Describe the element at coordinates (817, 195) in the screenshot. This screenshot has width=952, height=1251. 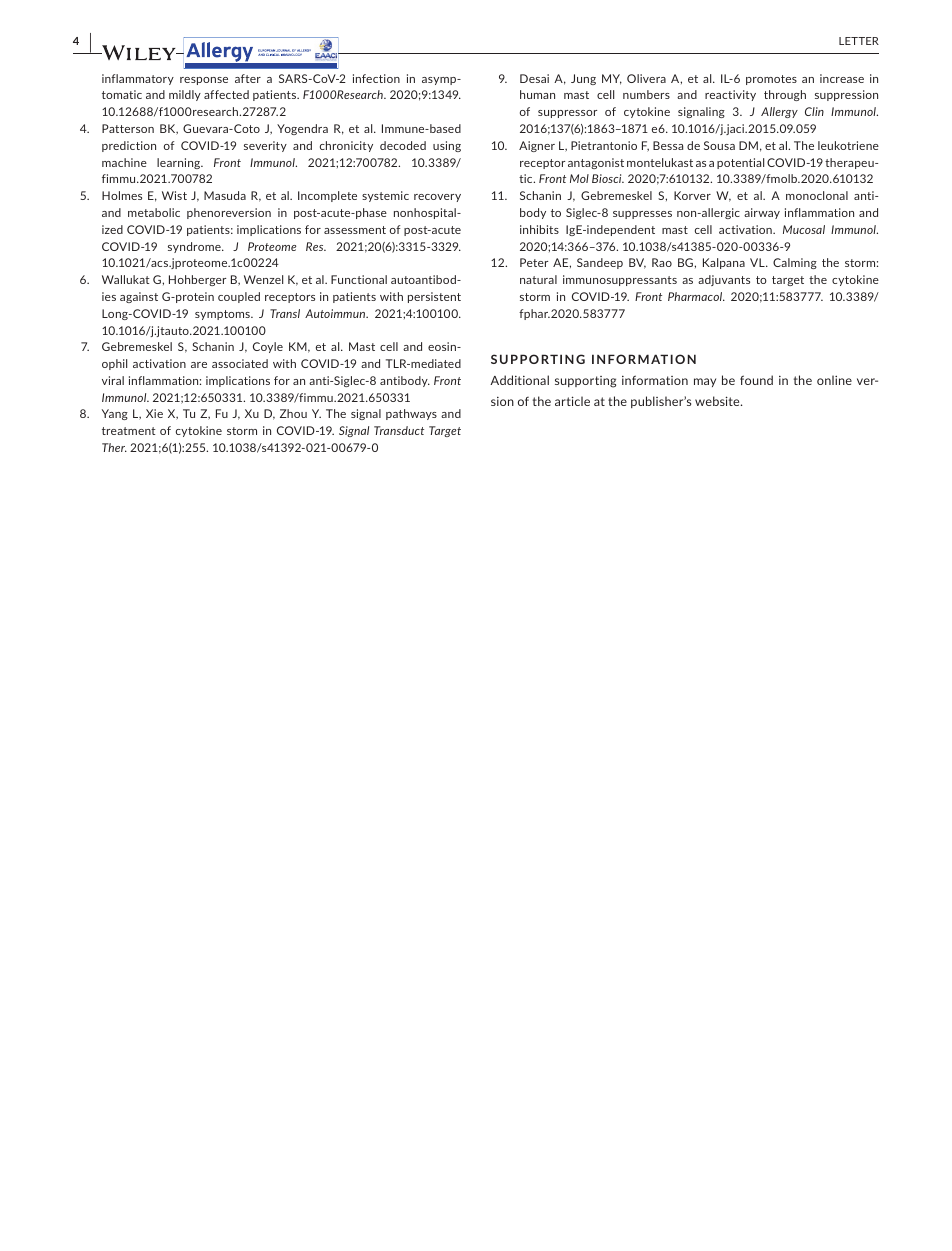
I see `monoclonal` at that location.
